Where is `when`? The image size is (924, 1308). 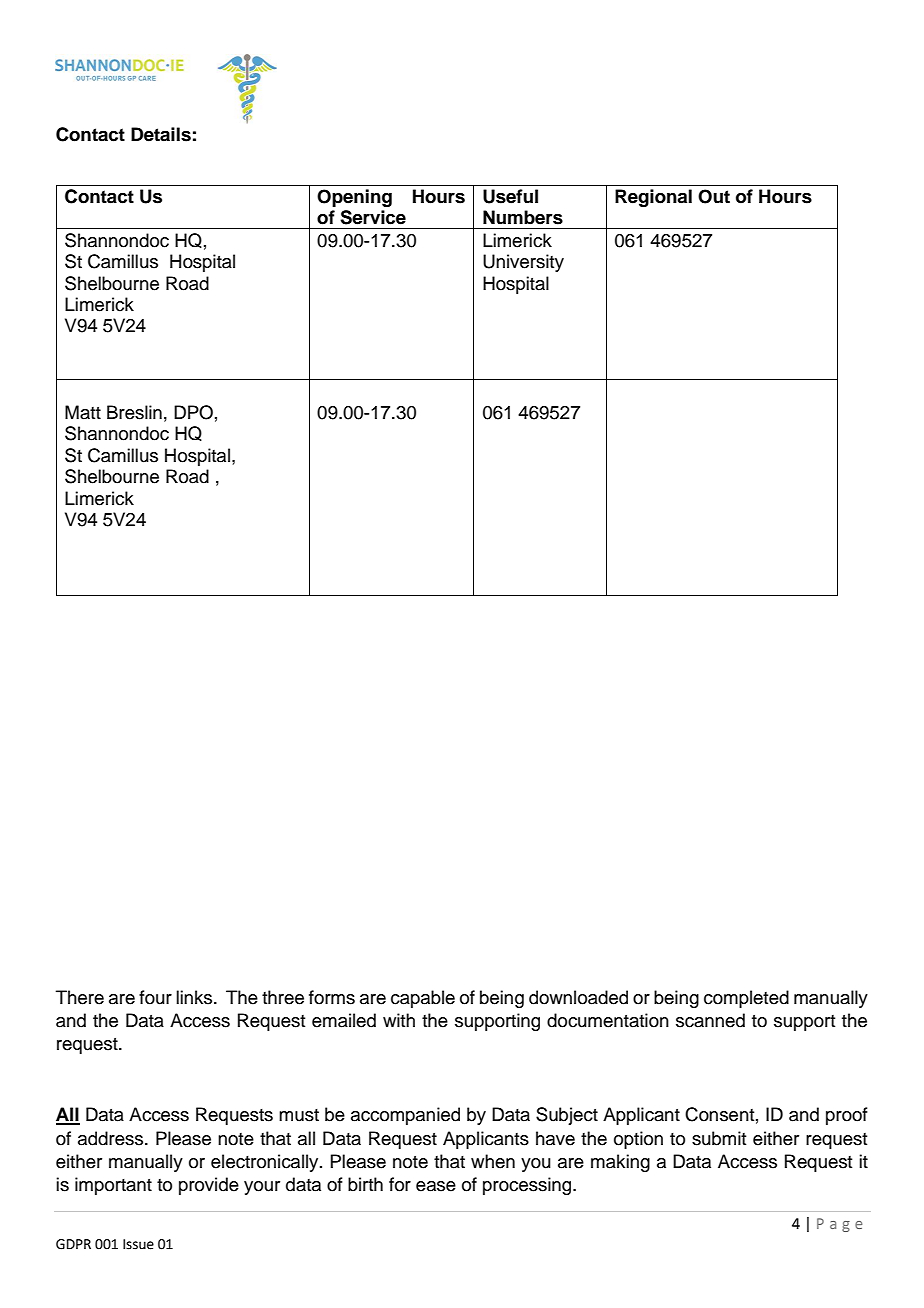
when is located at coordinates (493, 1161).
